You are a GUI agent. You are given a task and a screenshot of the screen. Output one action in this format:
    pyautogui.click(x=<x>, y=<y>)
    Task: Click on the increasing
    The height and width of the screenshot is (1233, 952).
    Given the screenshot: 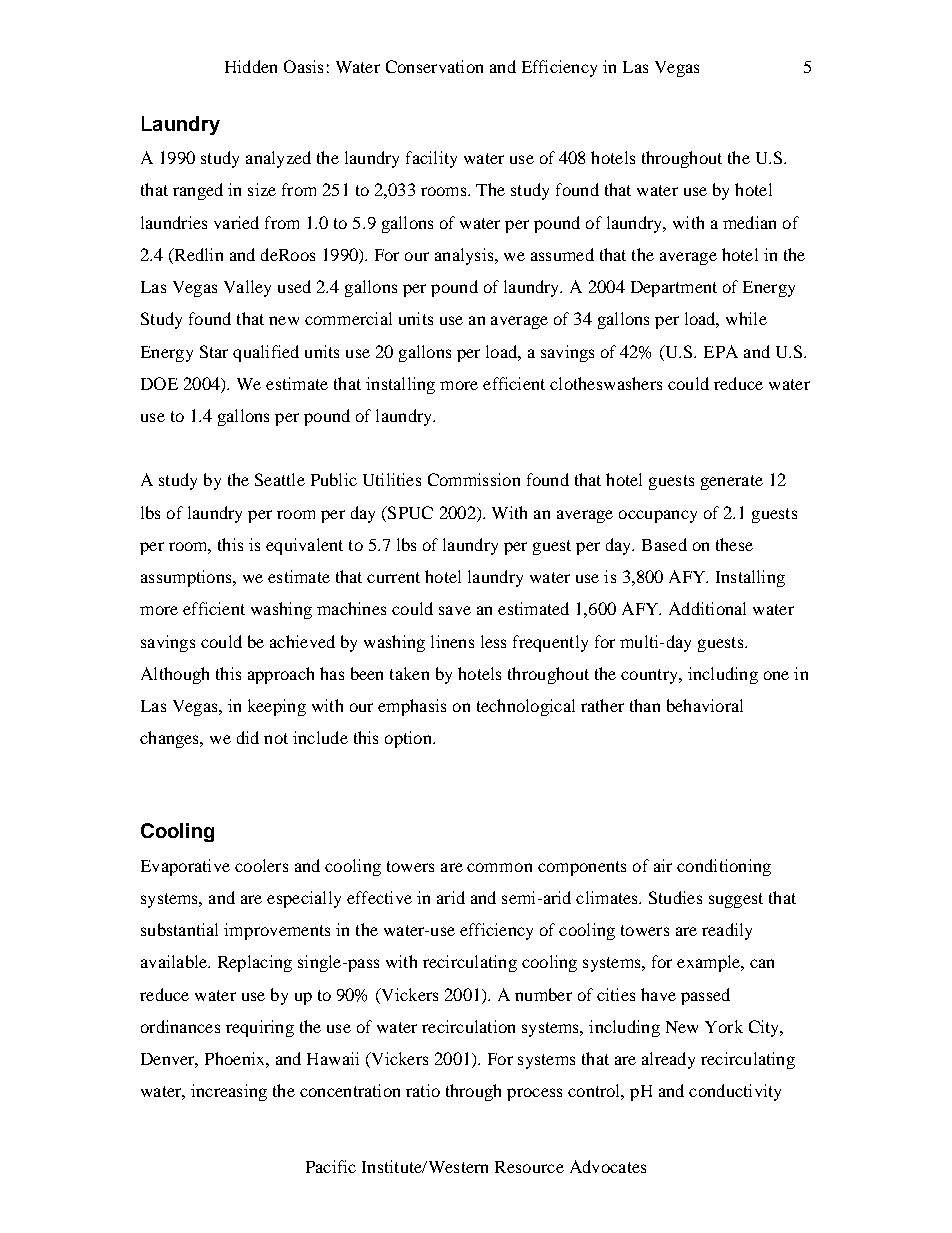 What is the action you would take?
    pyautogui.click(x=229, y=1092)
